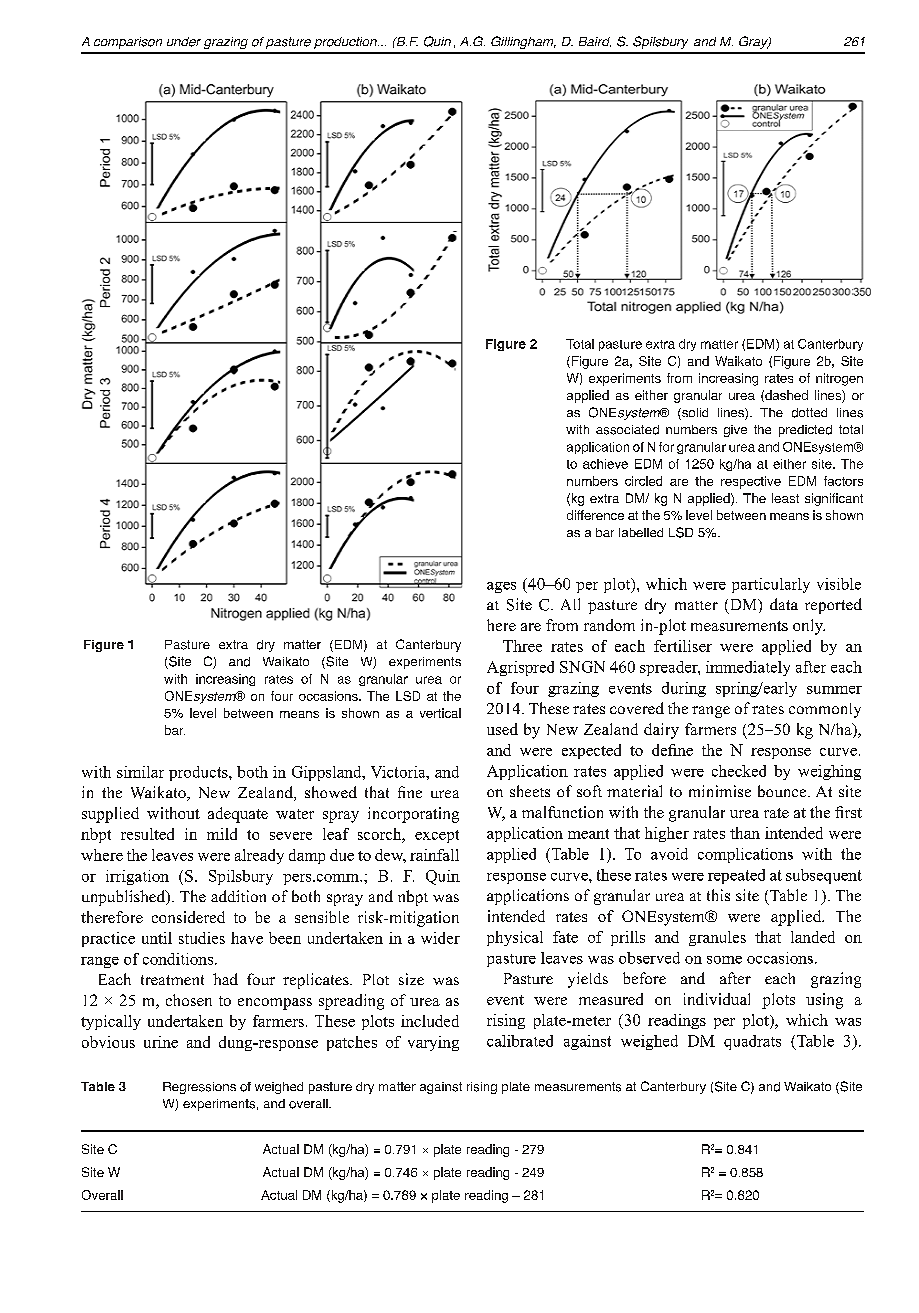  I want to click on urine, so click(161, 1042).
